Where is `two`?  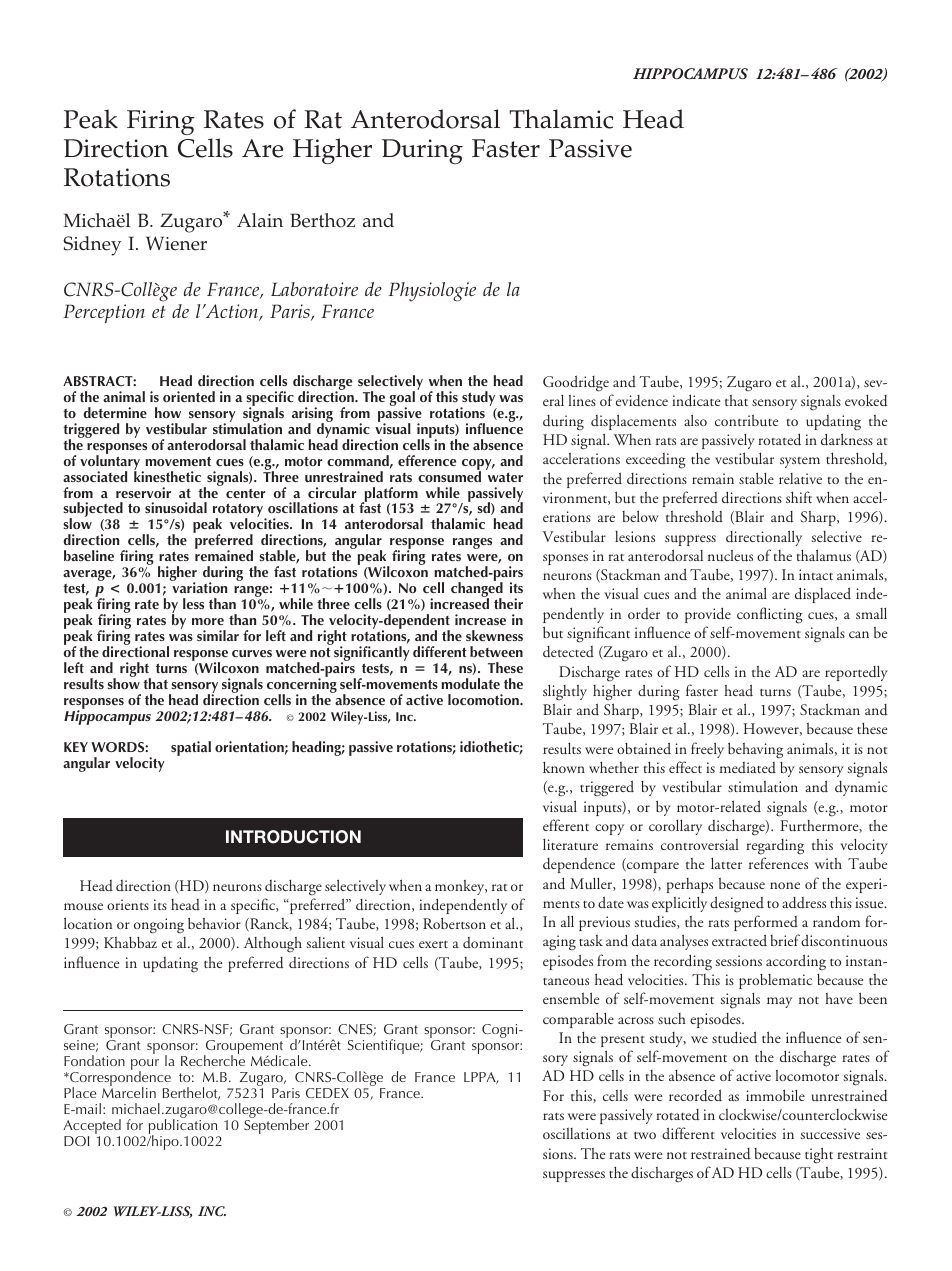
two is located at coordinates (645, 1135).
